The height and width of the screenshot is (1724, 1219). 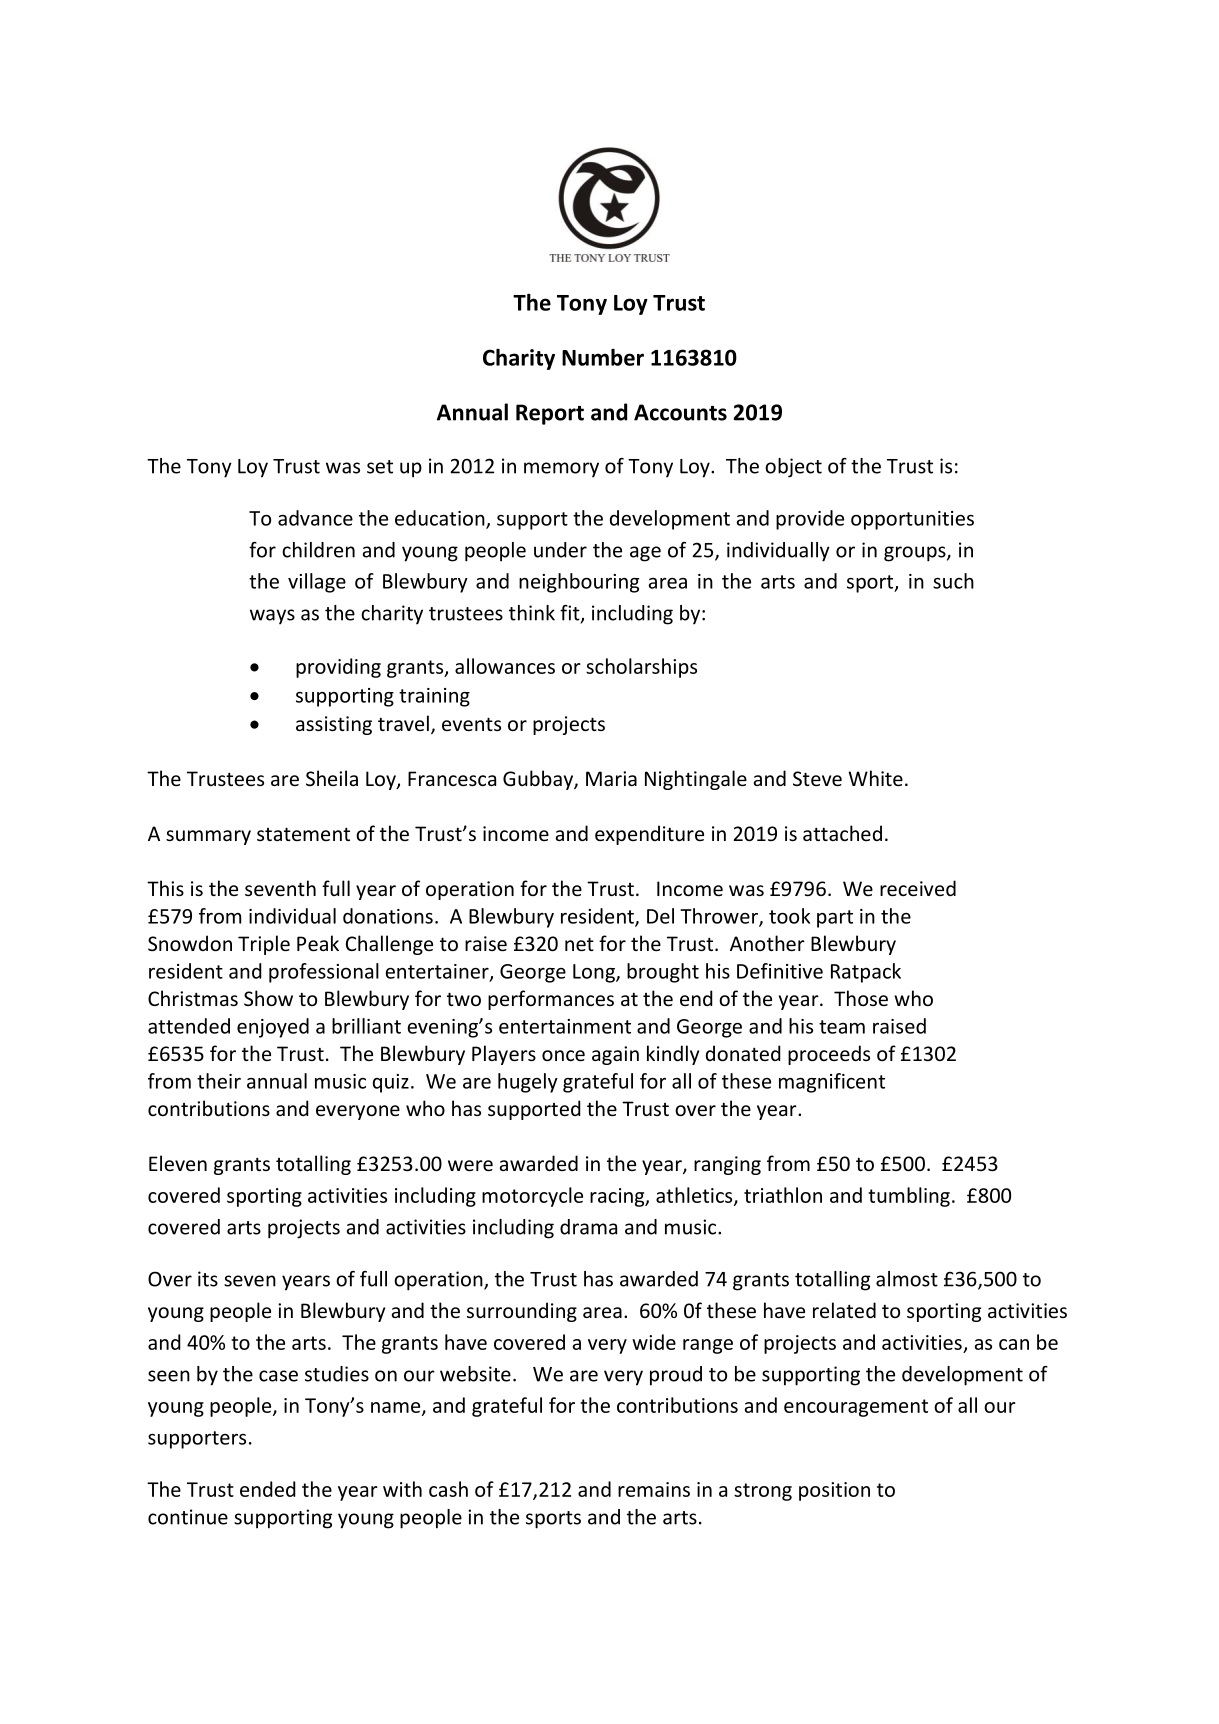 What do you see at coordinates (380, 467) in the screenshot?
I see `set` at bounding box center [380, 467].
